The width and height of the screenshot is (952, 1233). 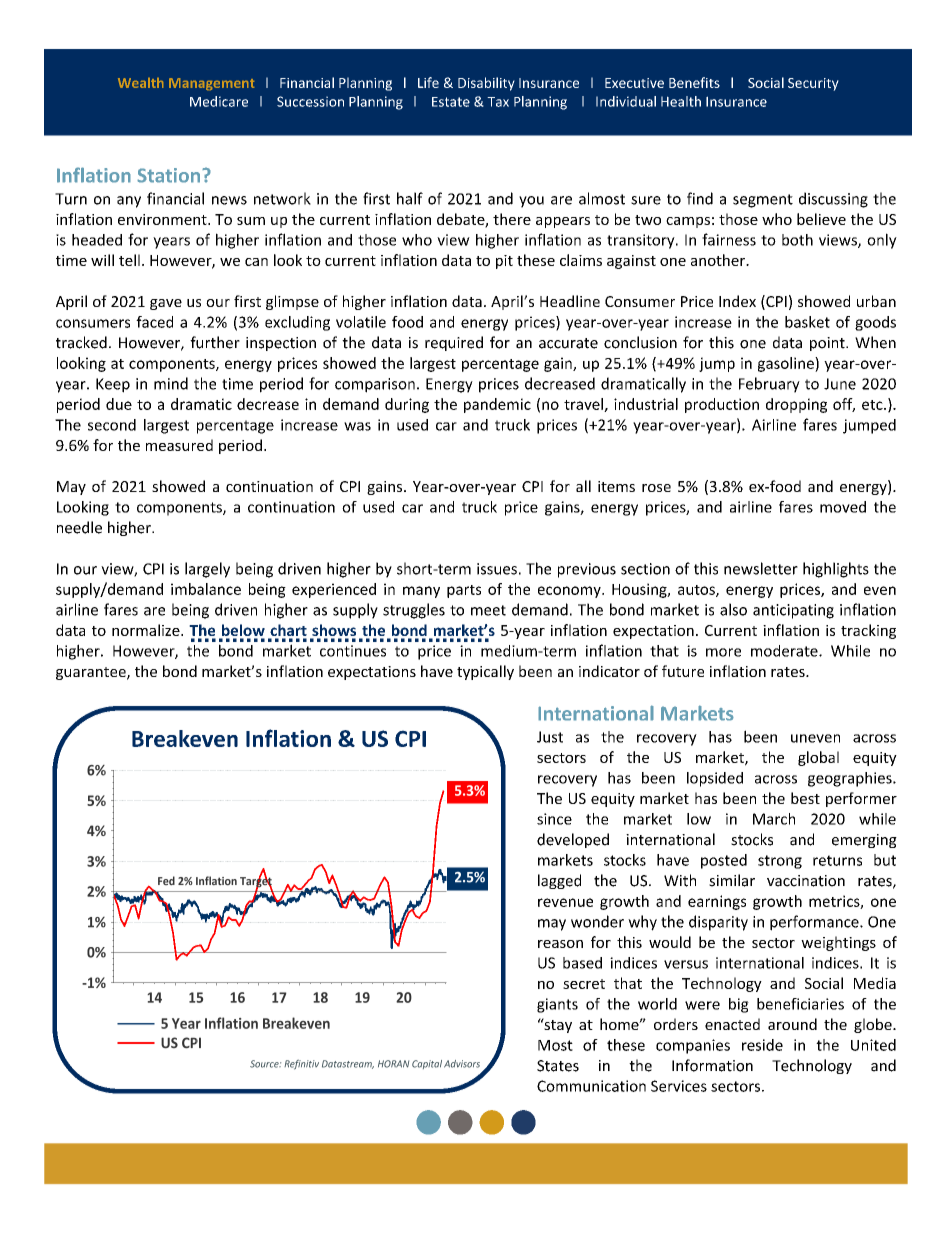 I want to click on parts, so click(x=464, y=591).
